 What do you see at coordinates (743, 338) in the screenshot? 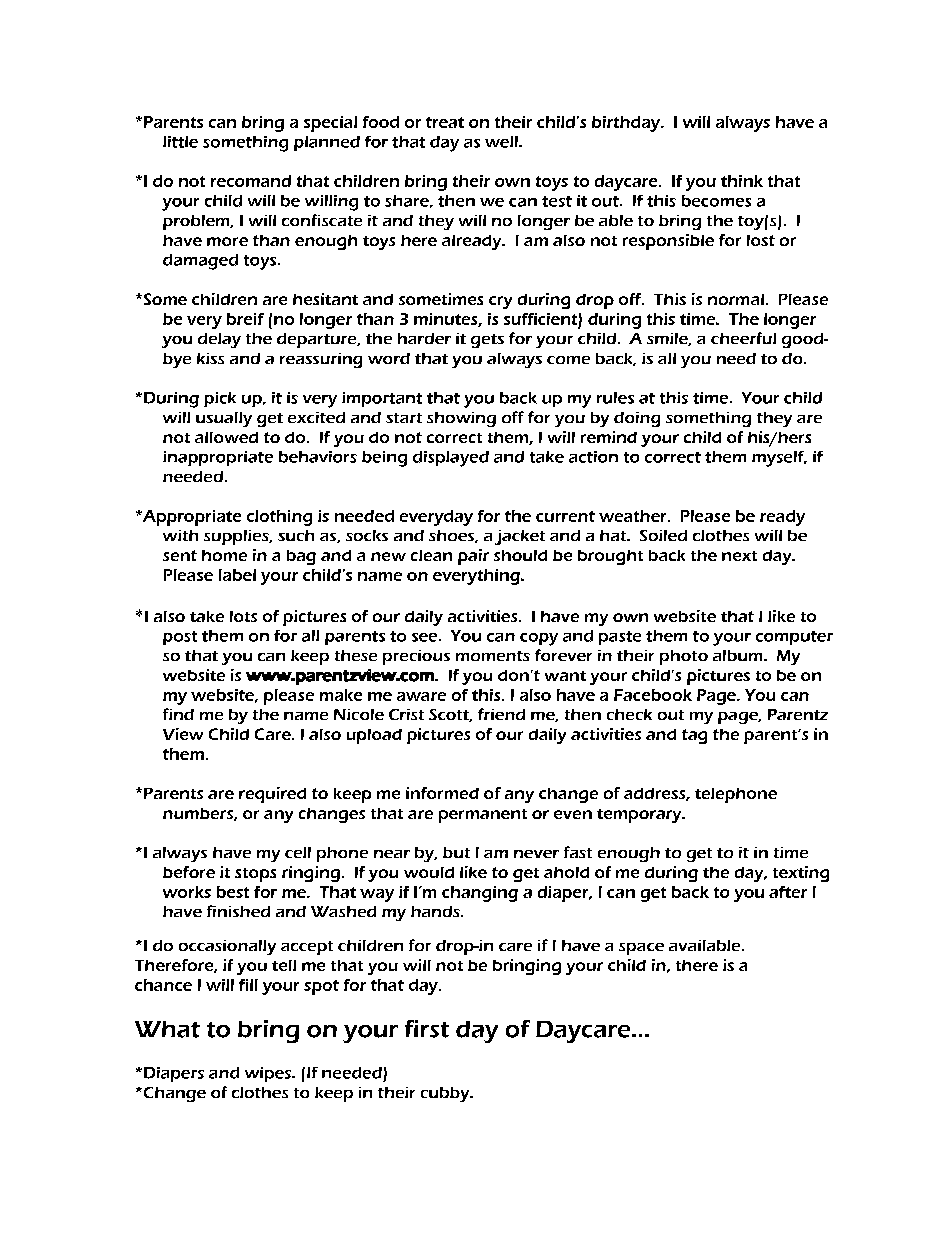
I see `cheerful` at bounding box center [743, 338].
